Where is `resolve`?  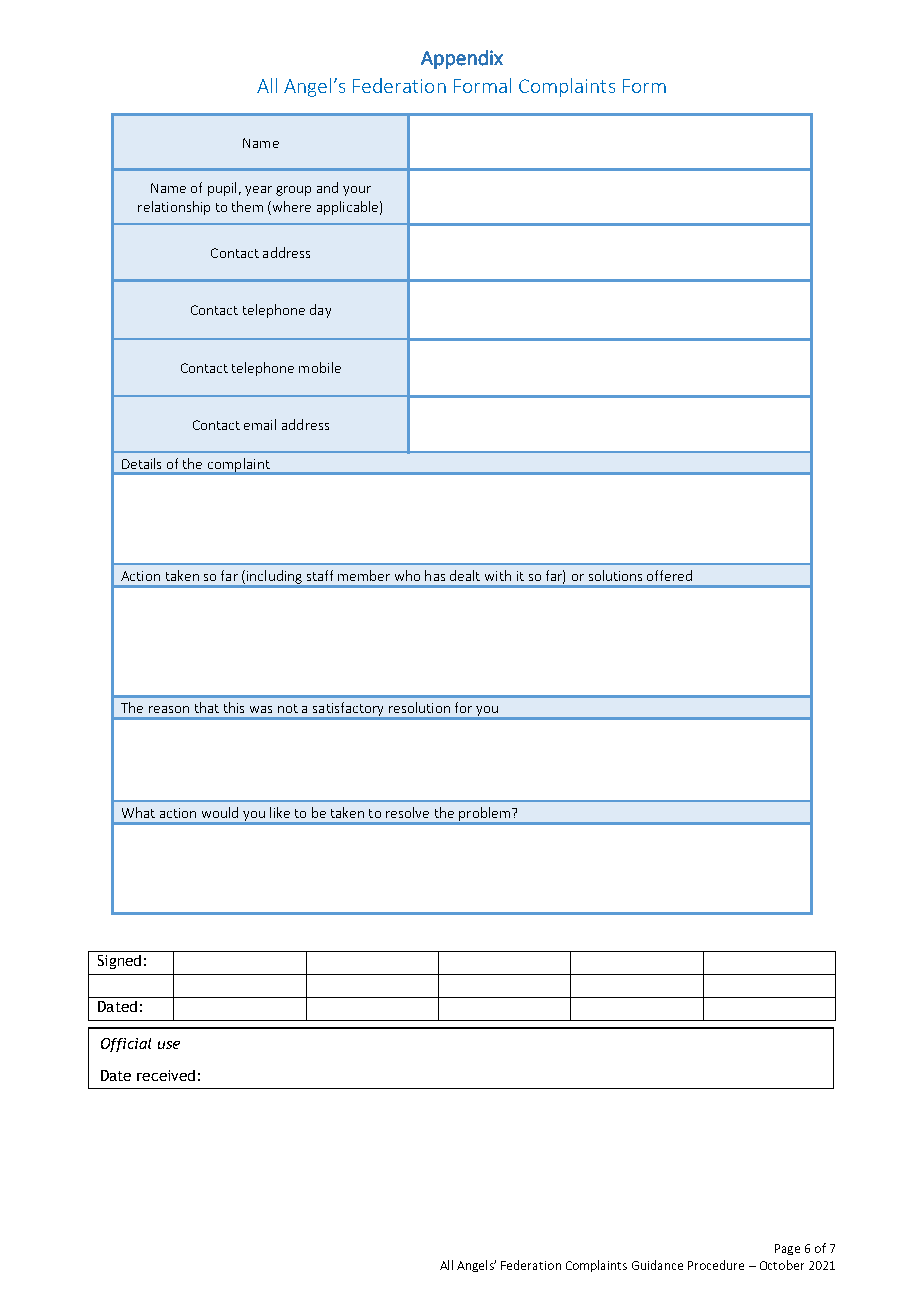
resolve is located at coordinates (407, 812).
